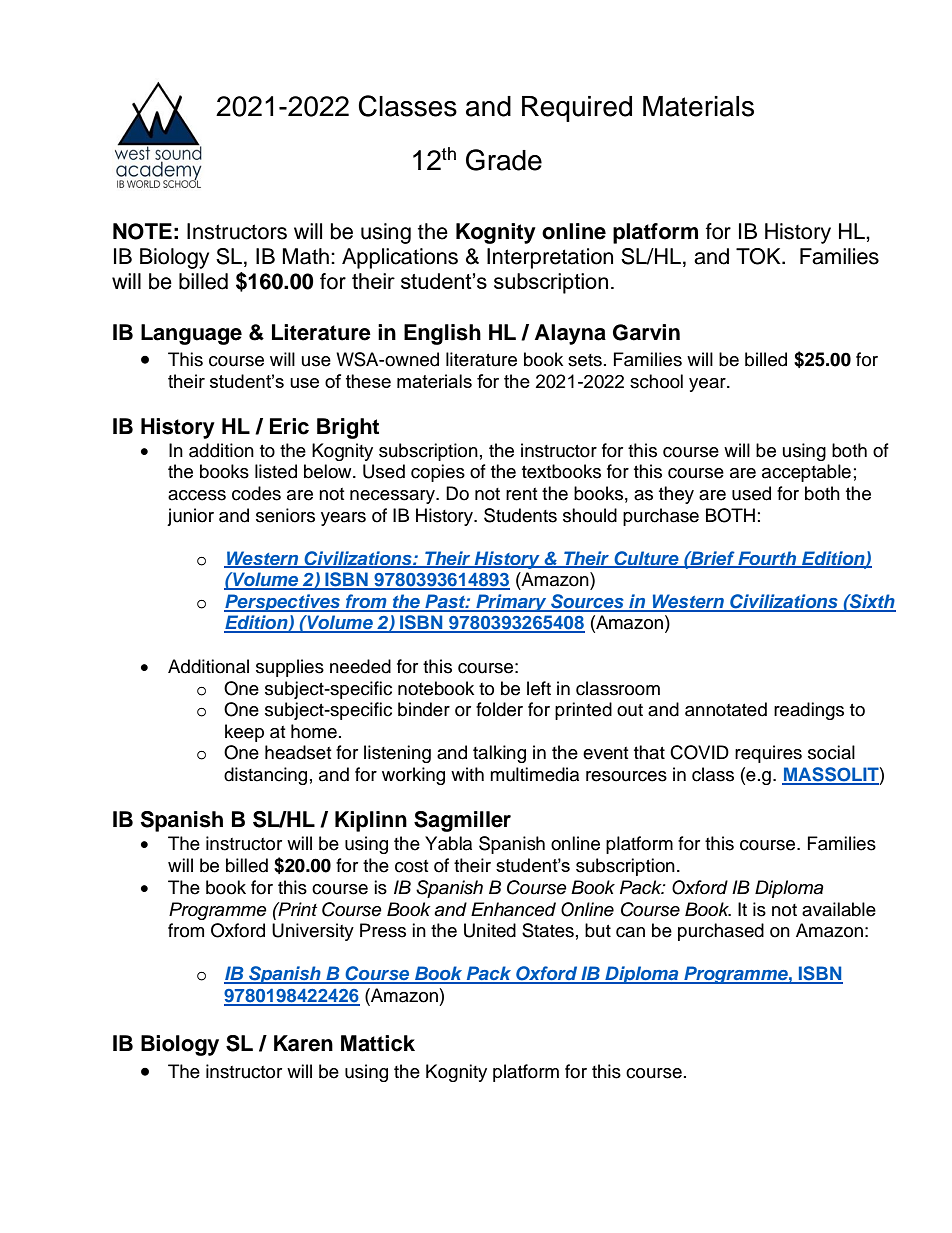 The width and height of the screenshot is (952, 1233). Describe the element at coordinates (759, 256) in the screenshot. I see `TOK` at that location.
